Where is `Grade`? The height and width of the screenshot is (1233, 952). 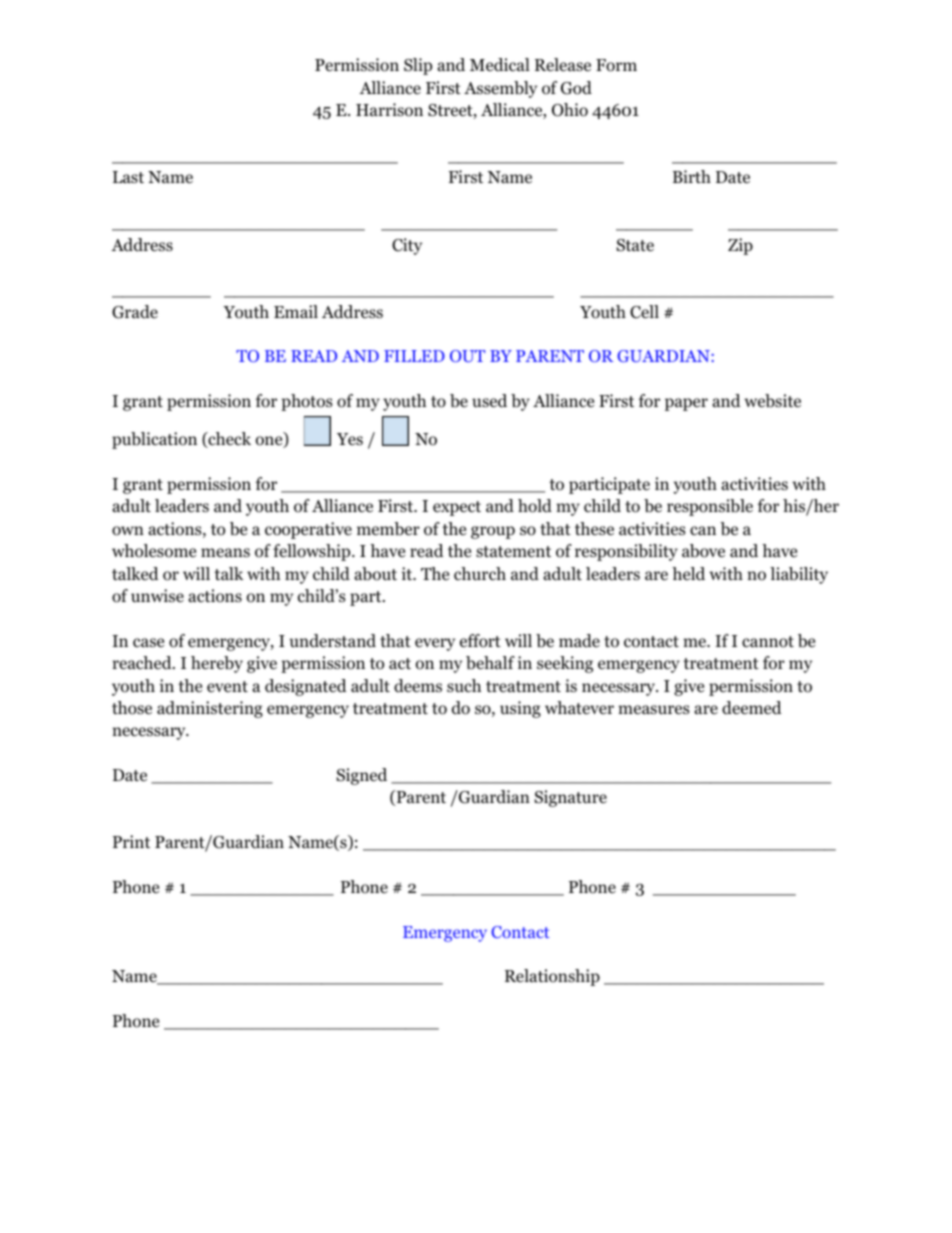 Grade is located at coordinates (135, 312).
